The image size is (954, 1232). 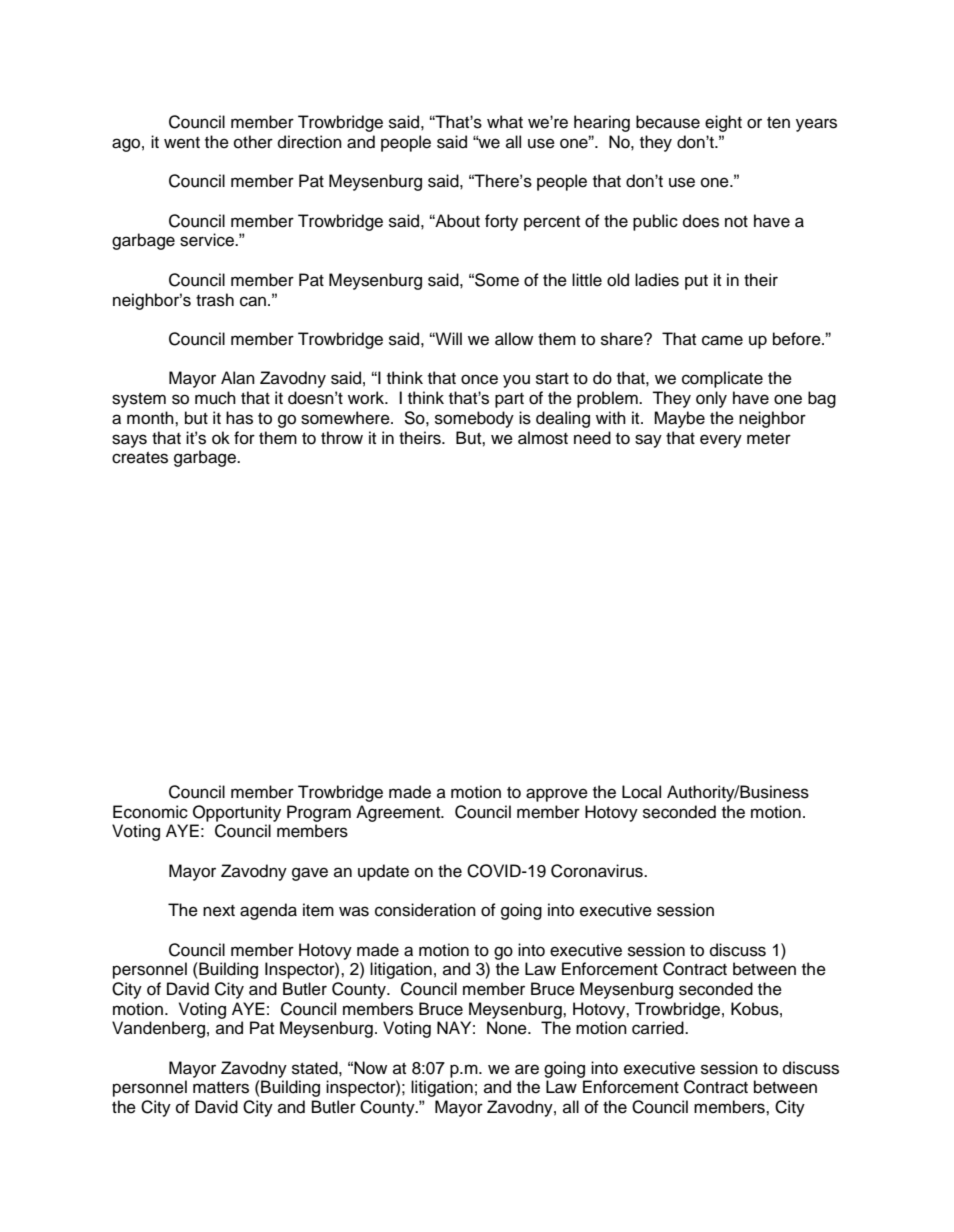 What do you see at coordinates (721, 441) in the screenshot?
I see `every` at bounding box center [721, 441].
